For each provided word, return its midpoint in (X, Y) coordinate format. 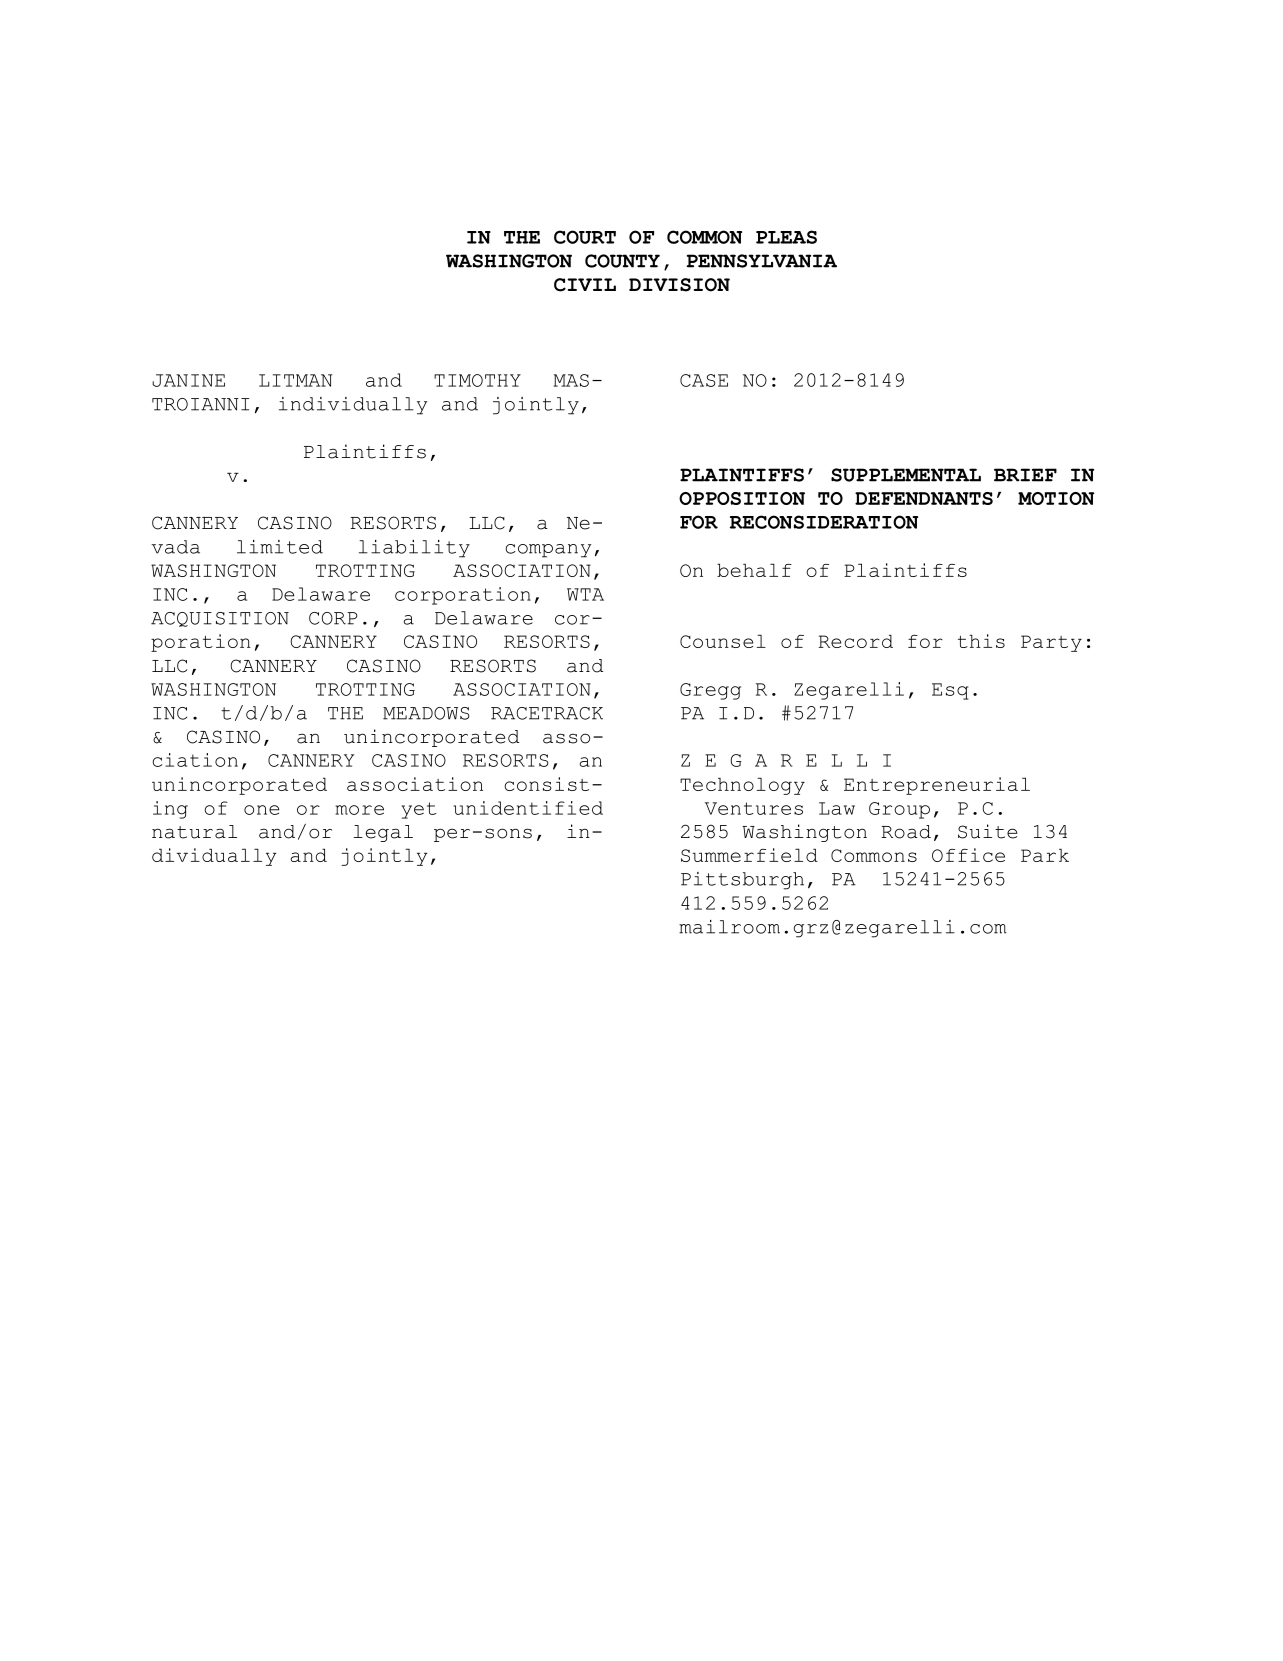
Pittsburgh (742, 881)
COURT (585, 237)
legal (383, 833)
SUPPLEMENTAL (906, 475)
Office (968, 855)
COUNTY (622, 261)
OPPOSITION (742, 498)
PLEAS (786, 237)
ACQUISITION (220, 619)
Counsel (723, 641)
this (981, 641)
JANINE (188, 380)
